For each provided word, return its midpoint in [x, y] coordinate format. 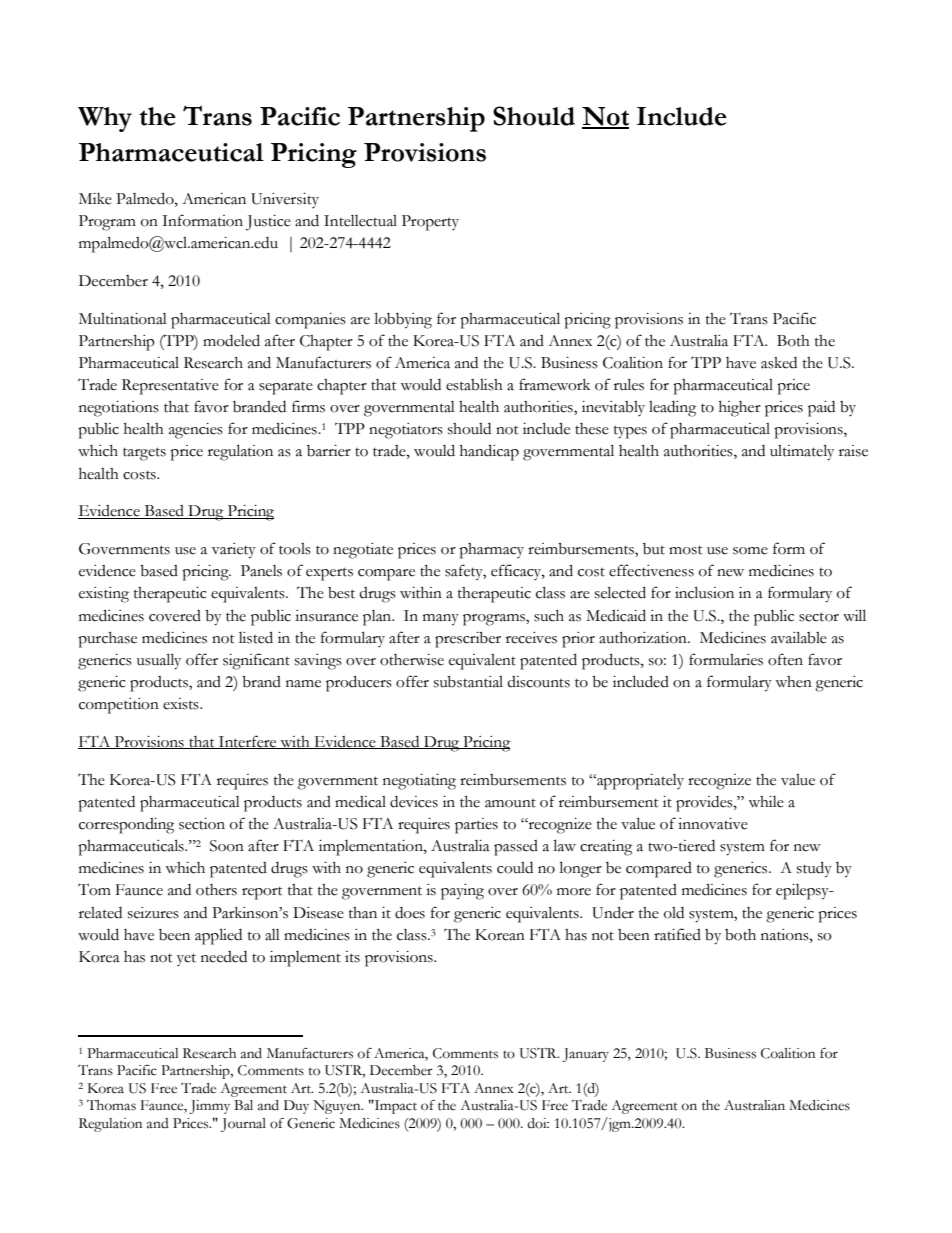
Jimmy [209, 1107]
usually [159, 661]
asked [779, 363]
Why [105, 119]
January [585, 1055]
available [799, 637]
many [441, 620]
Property [430, 223]
